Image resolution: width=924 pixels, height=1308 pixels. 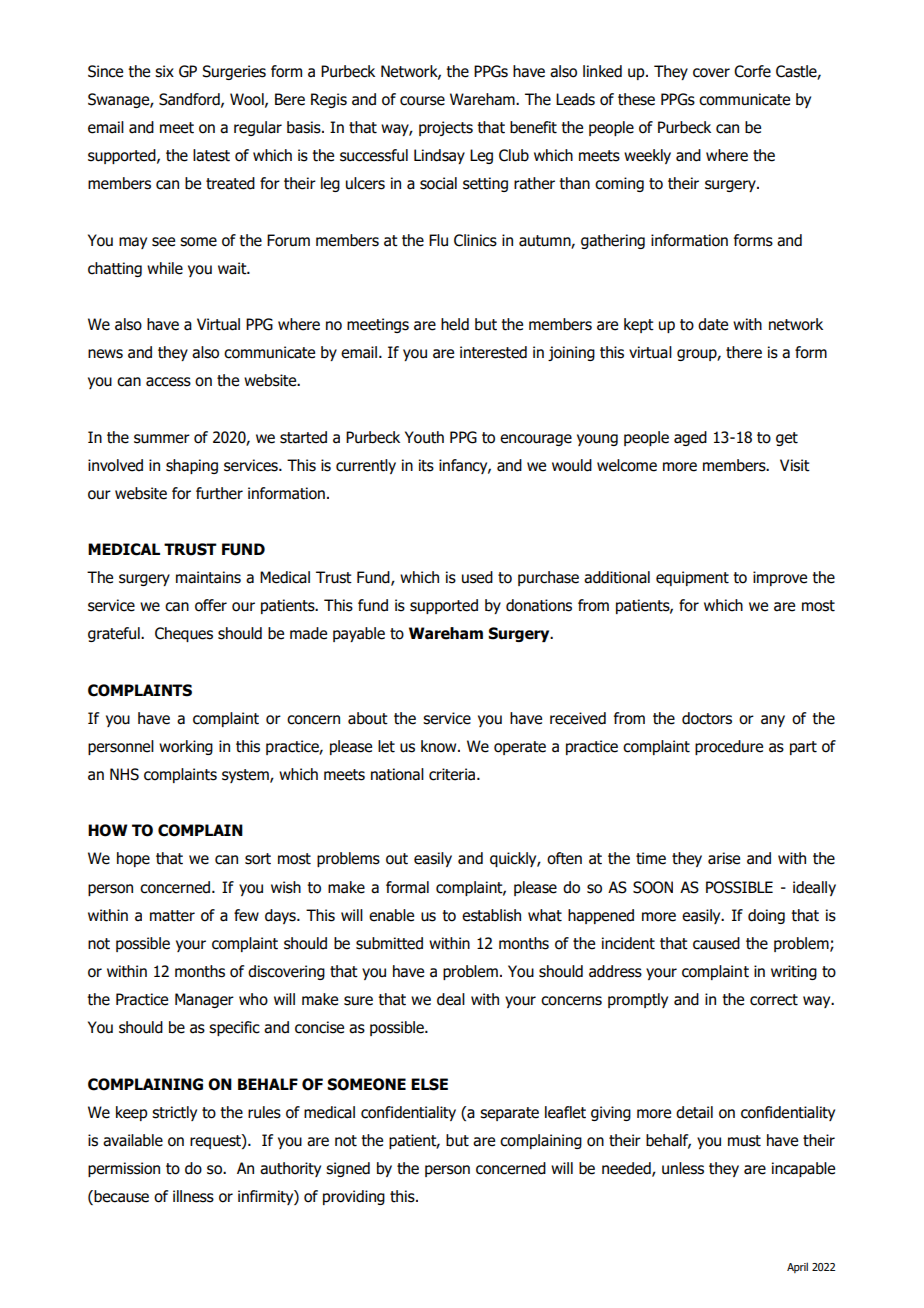 What do you see at coordinates (548, 578) in the page?
I see `purchase` at bounding box center [548, 578].
